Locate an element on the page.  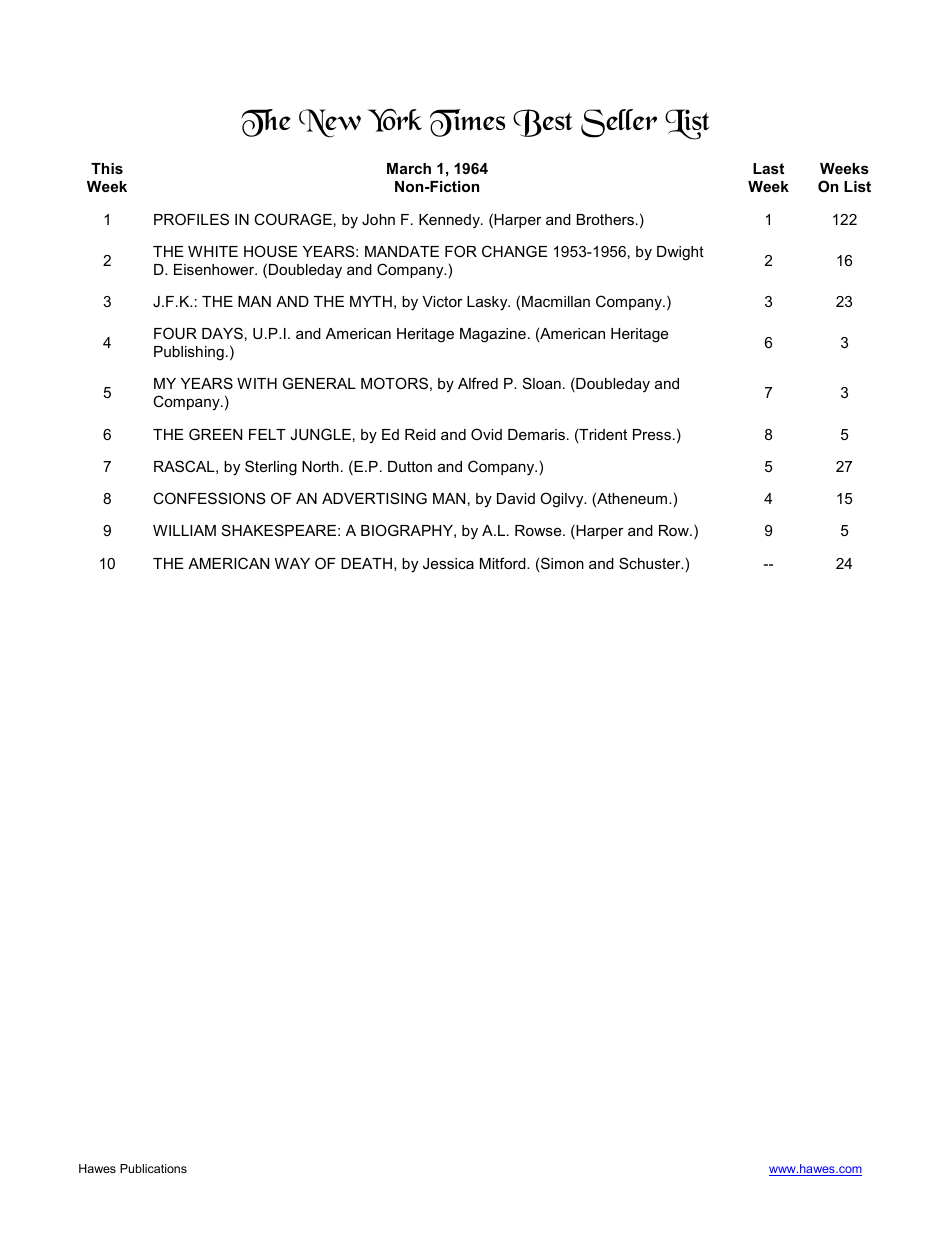
Publications is located at coordinates (153, 1168).
